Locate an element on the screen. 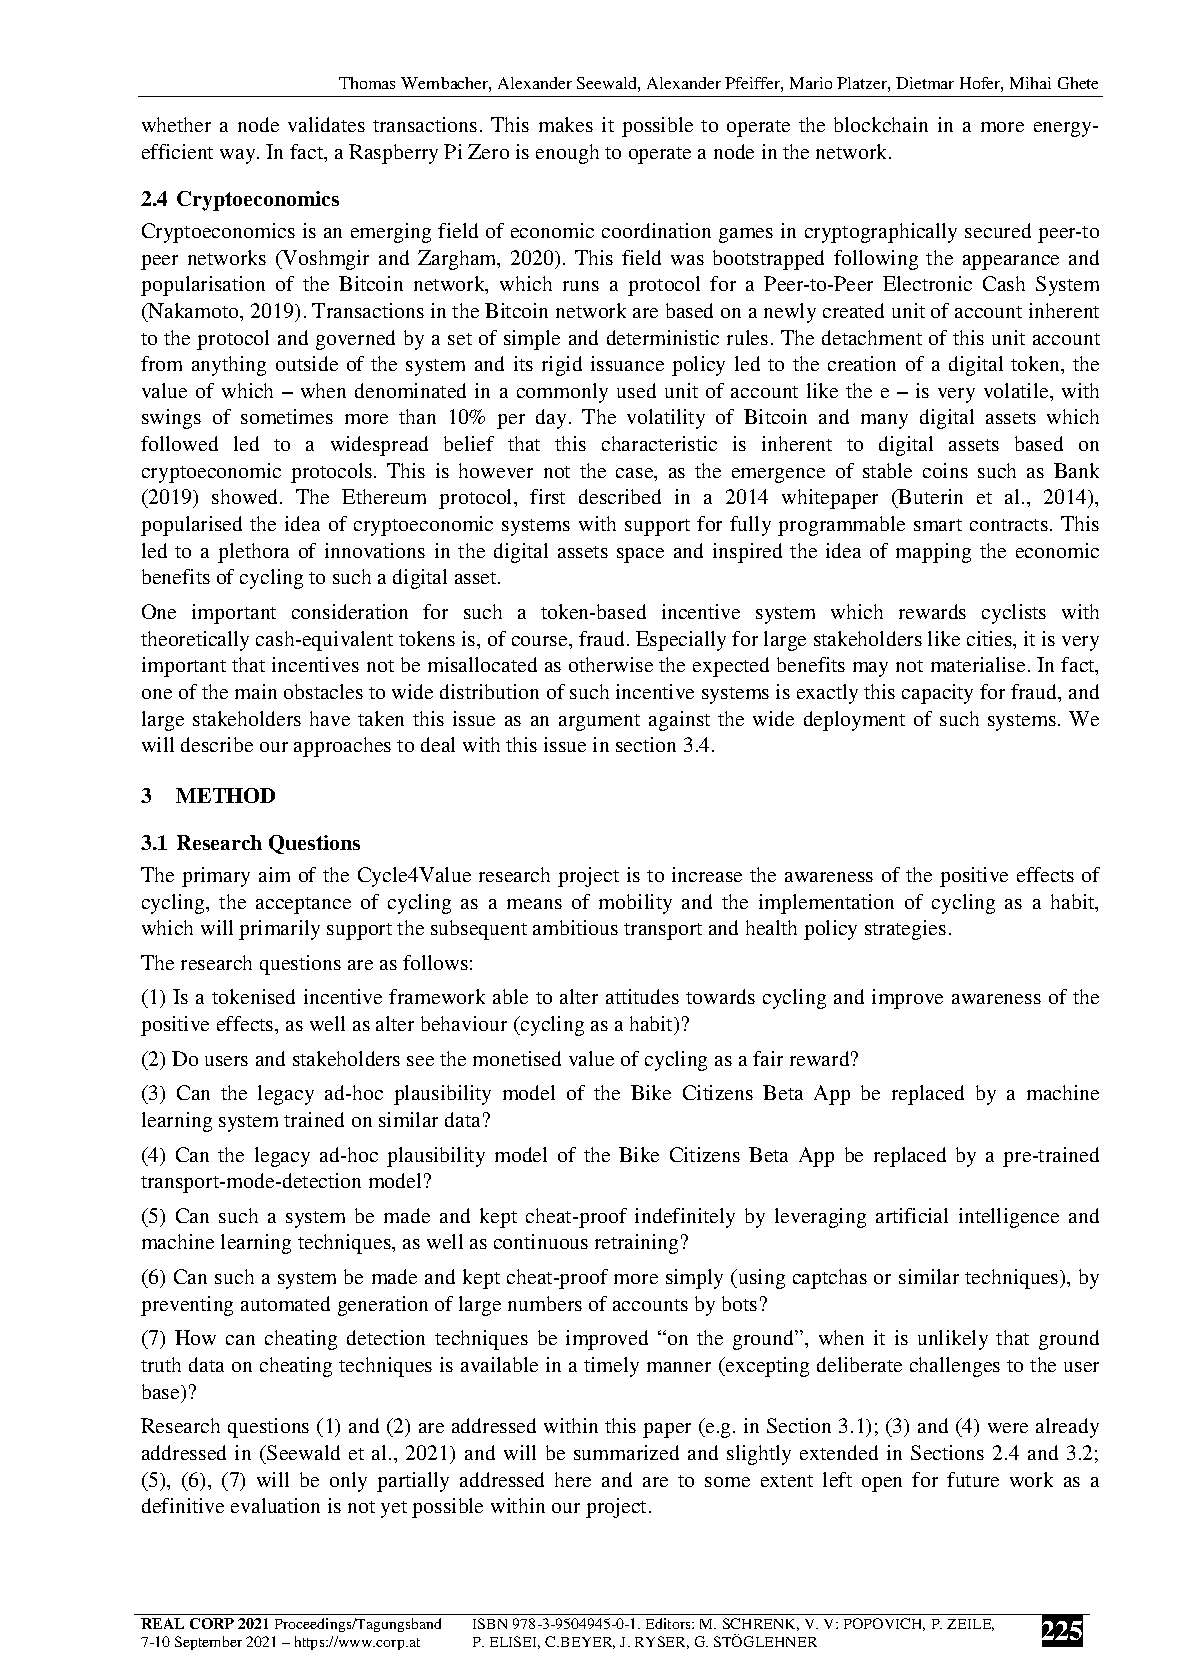  intelligence is located at coordinates (1009, 1218).
